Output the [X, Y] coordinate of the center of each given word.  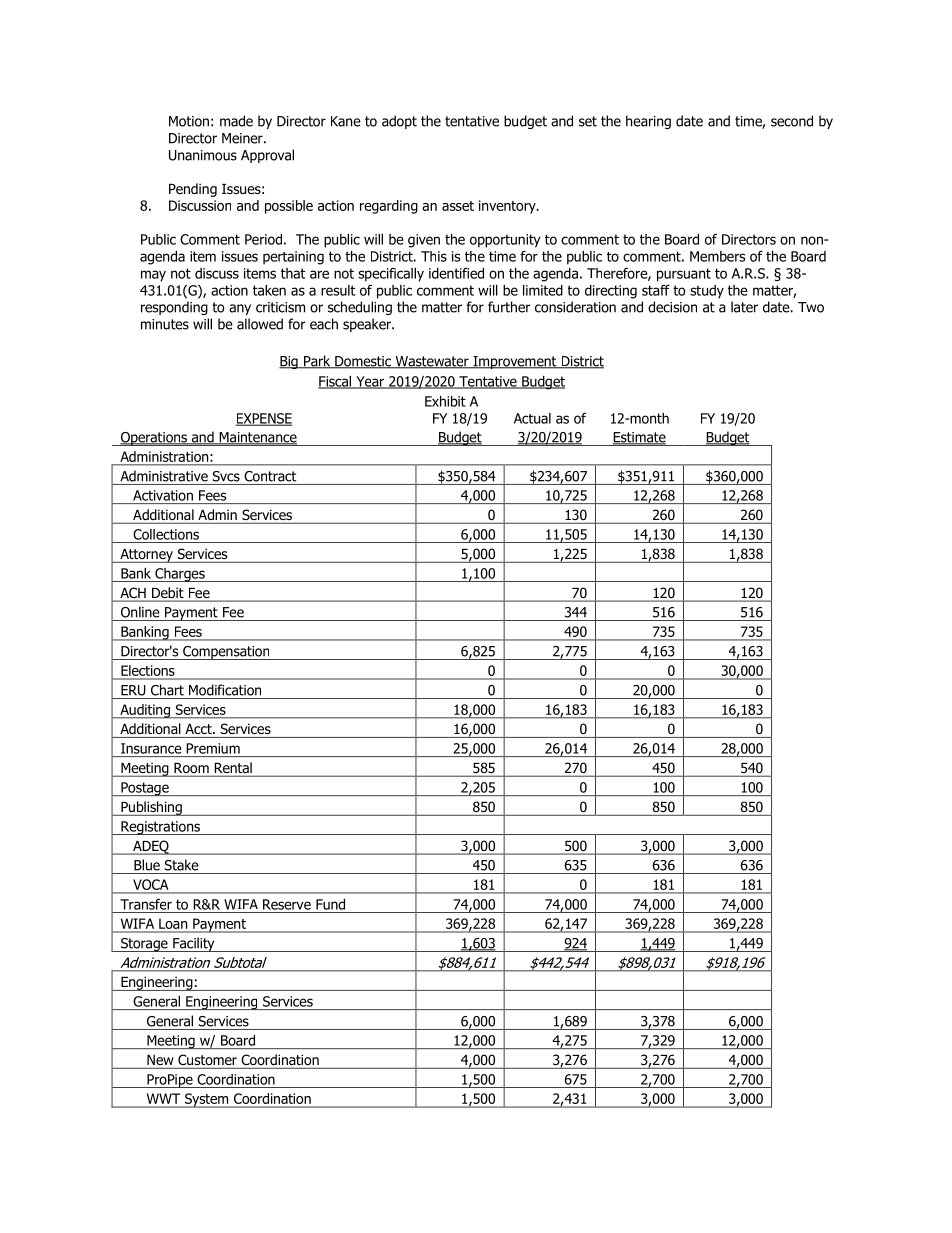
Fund [330, 904]
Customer [207, 1059]
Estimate [639, 438]
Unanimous [203, 155]
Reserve [287, 904]
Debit [168, 594]
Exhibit [445, 401]
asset [458, 206]
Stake [181, 865]
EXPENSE [263, 419]
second [792, 121]
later [744, 307]
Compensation [226, 653]
